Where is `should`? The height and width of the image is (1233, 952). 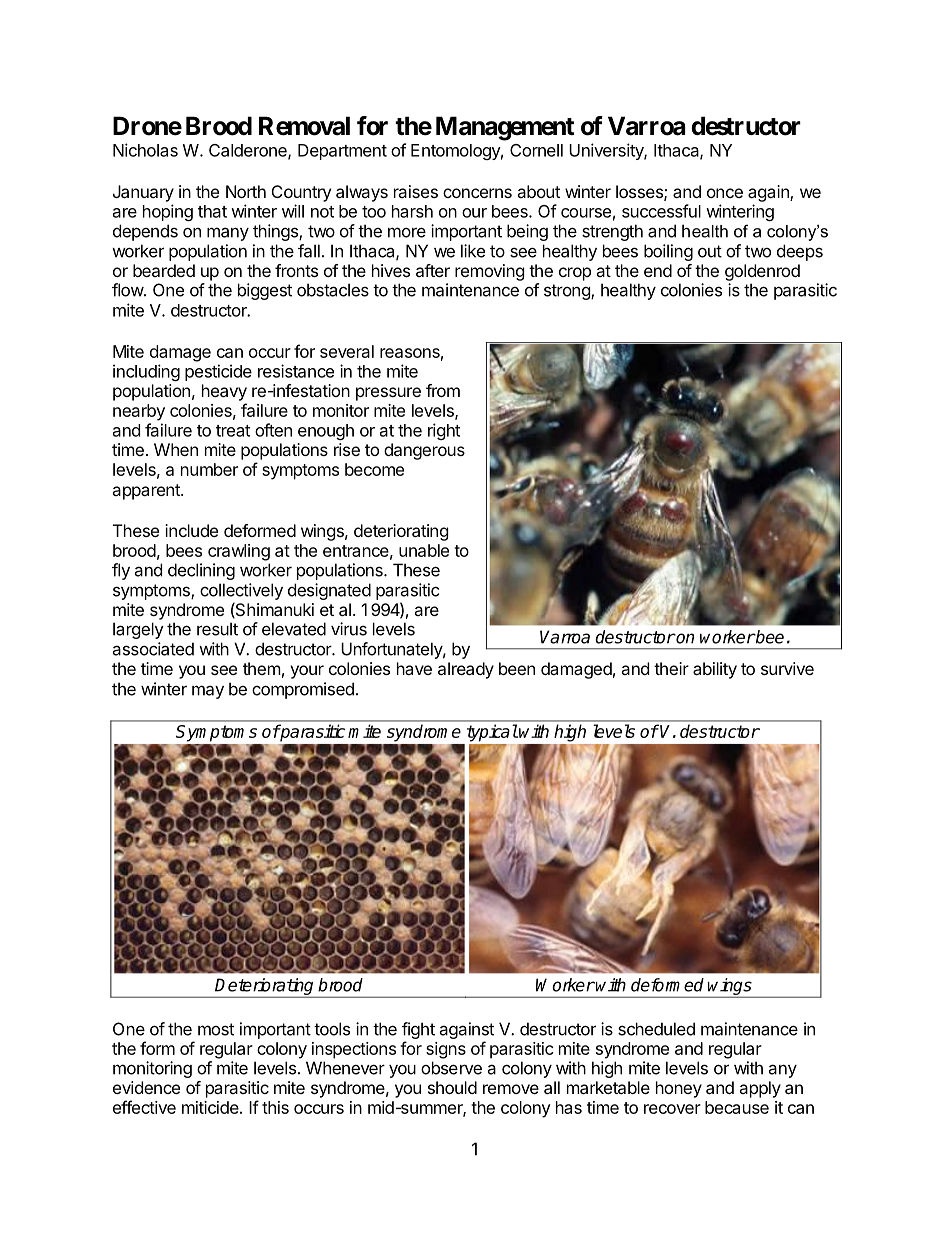
should is located at coordinates (452, 1087).
